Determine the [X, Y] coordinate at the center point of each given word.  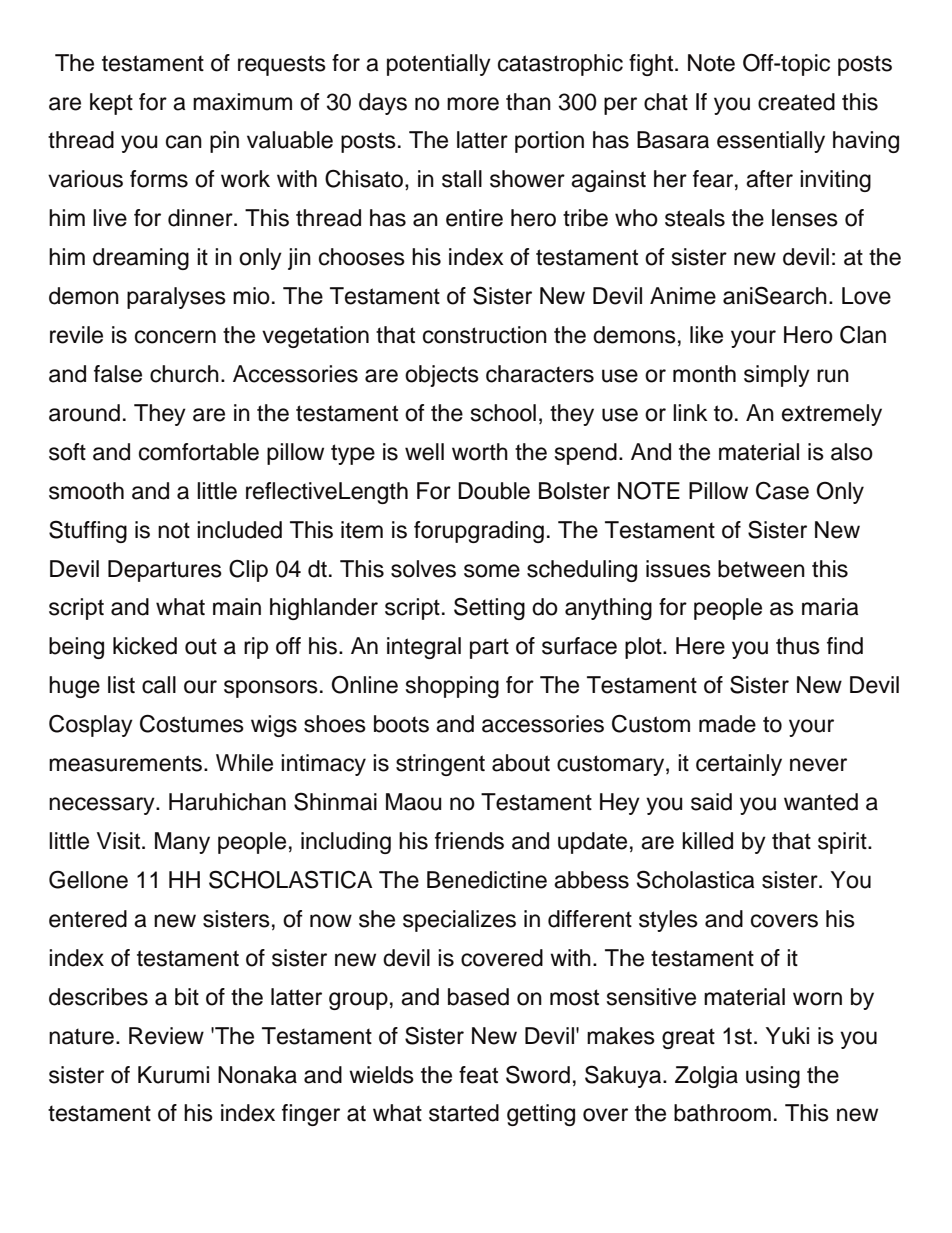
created [796, 102]
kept [111, 104]
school [503, 413]
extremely [832, 415]
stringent [440, 765]
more [473, 104]
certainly [739, 765]
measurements [125, 763]
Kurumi [173, 1075]
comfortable [199, 452]
